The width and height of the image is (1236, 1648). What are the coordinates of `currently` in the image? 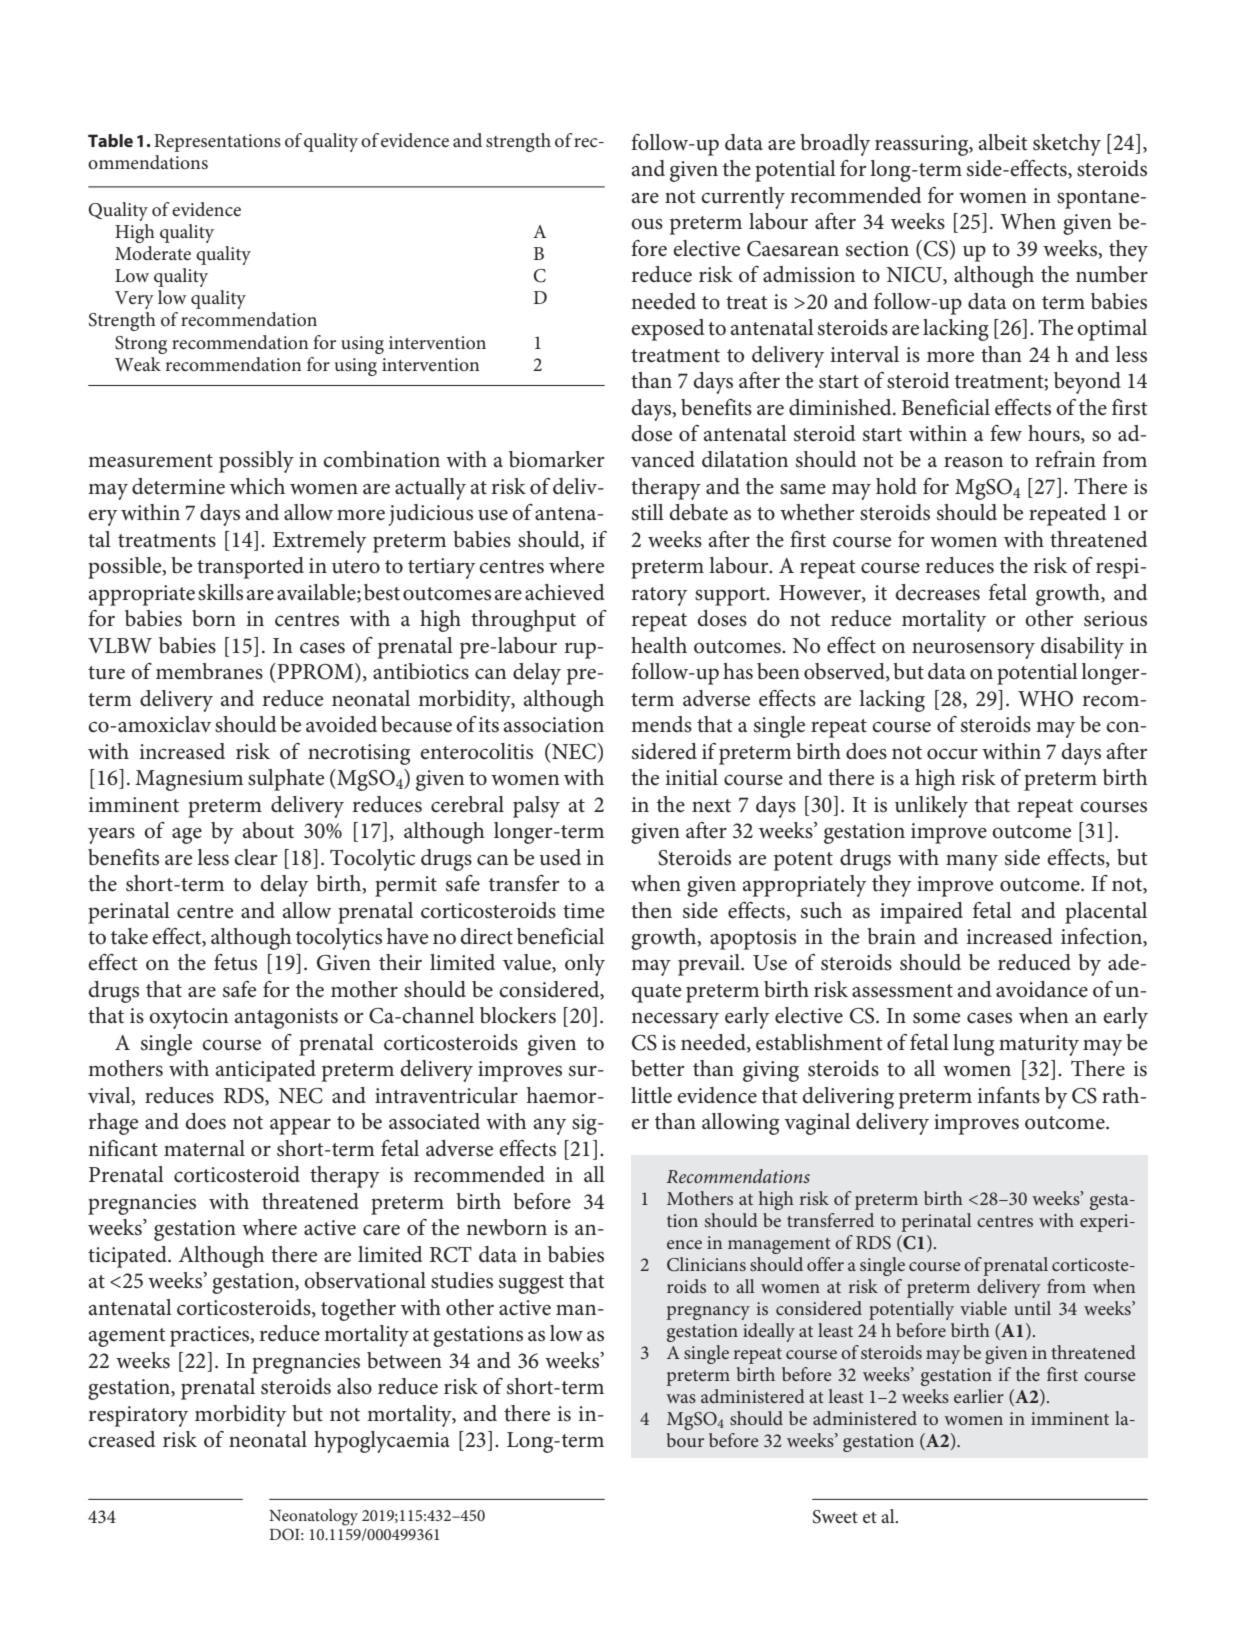 It's located at (743, 198).
